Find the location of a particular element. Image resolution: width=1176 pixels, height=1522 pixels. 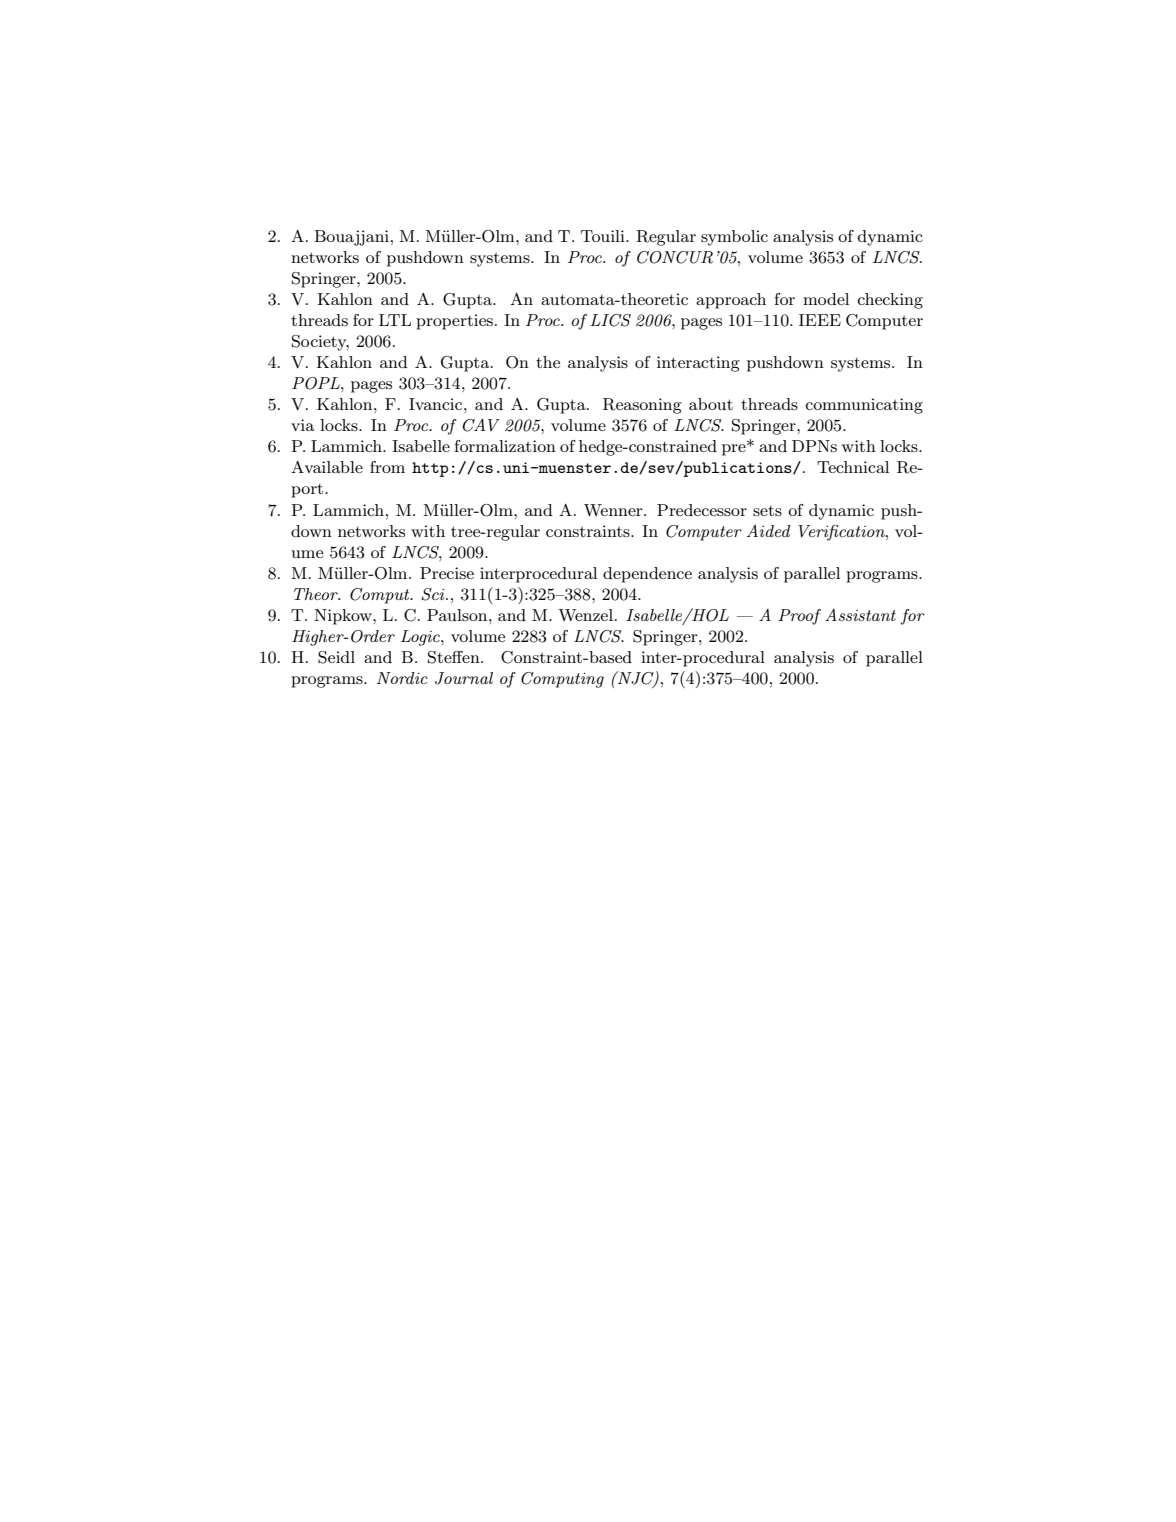

Nordic is located at coordinates (402, 678).
